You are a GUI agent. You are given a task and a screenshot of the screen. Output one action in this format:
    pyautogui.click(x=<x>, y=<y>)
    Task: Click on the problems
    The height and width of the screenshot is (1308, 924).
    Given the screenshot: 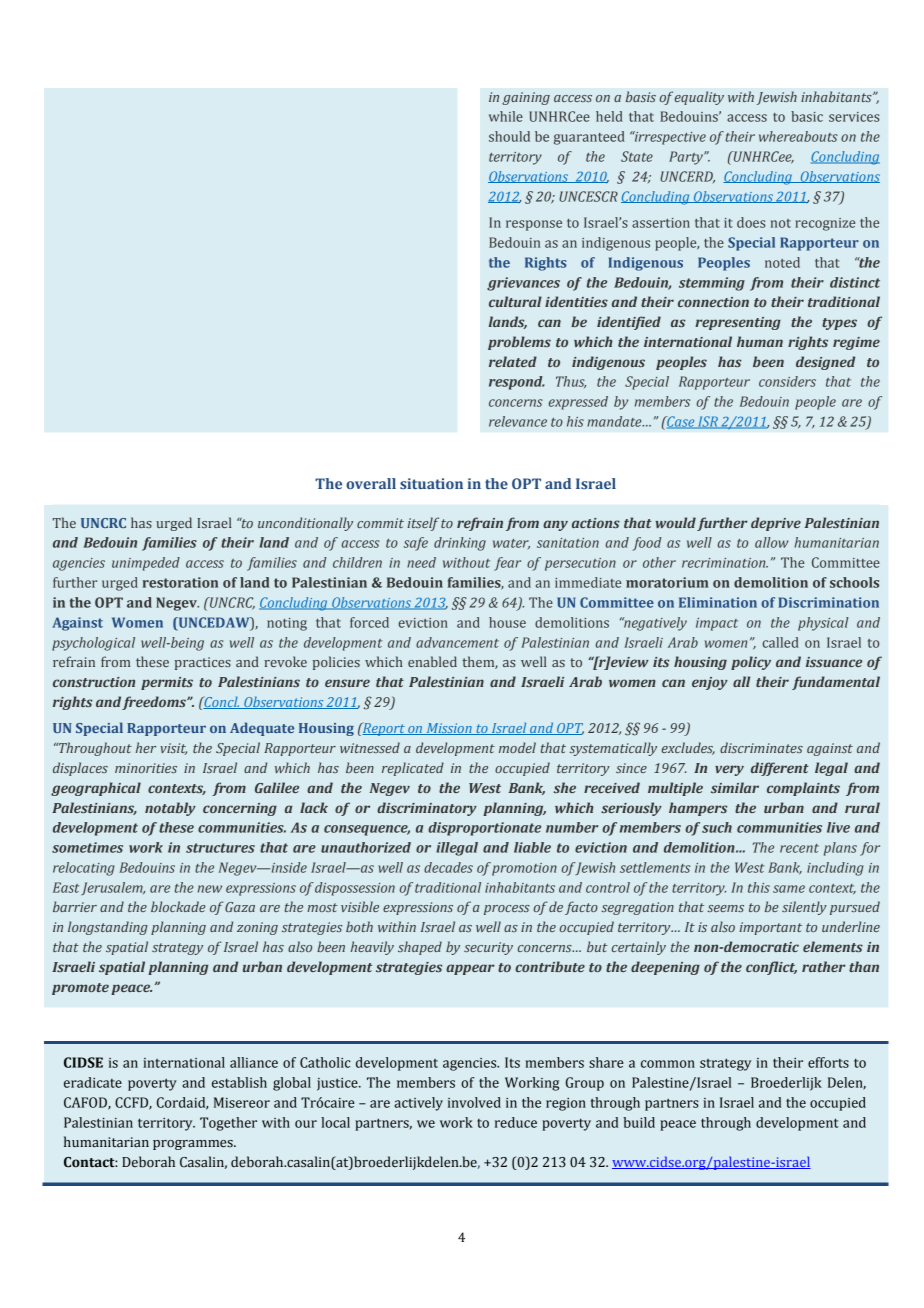 What is the action you would take?
    pyautogui.click(x=519, y=343)
